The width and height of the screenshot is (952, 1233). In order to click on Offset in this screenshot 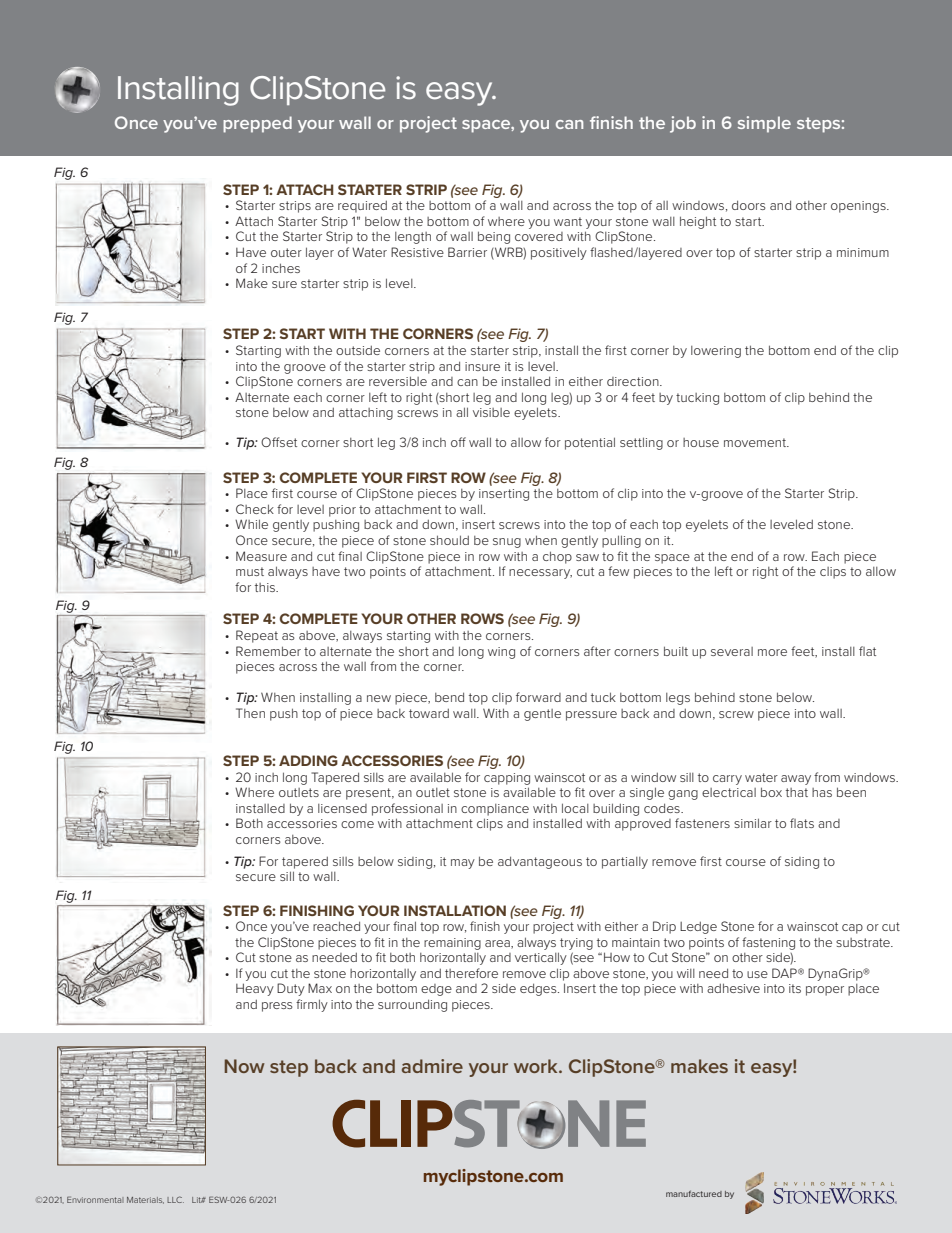, I will do `click(279, 442)`.
